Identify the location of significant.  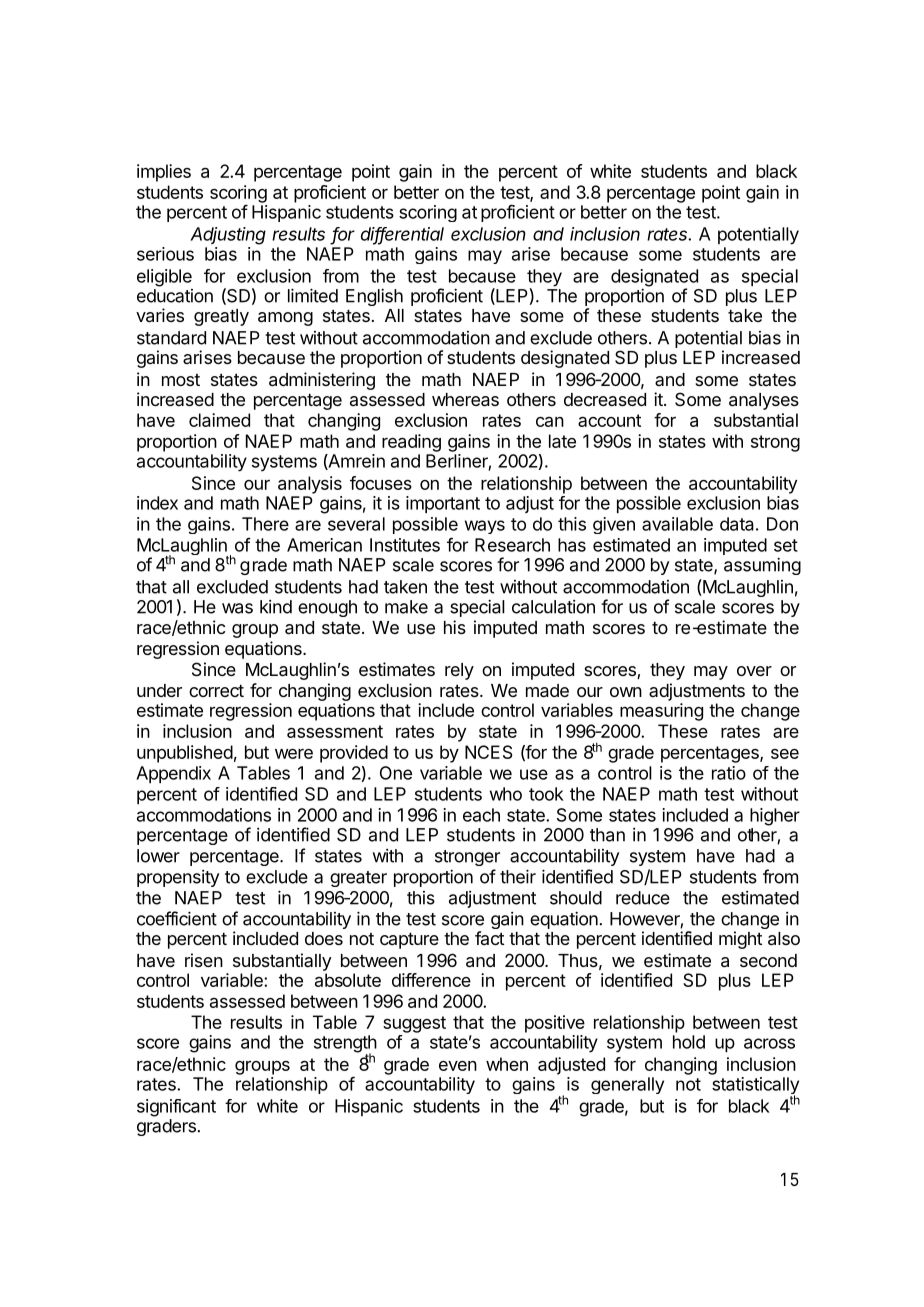
(176, 1108).
